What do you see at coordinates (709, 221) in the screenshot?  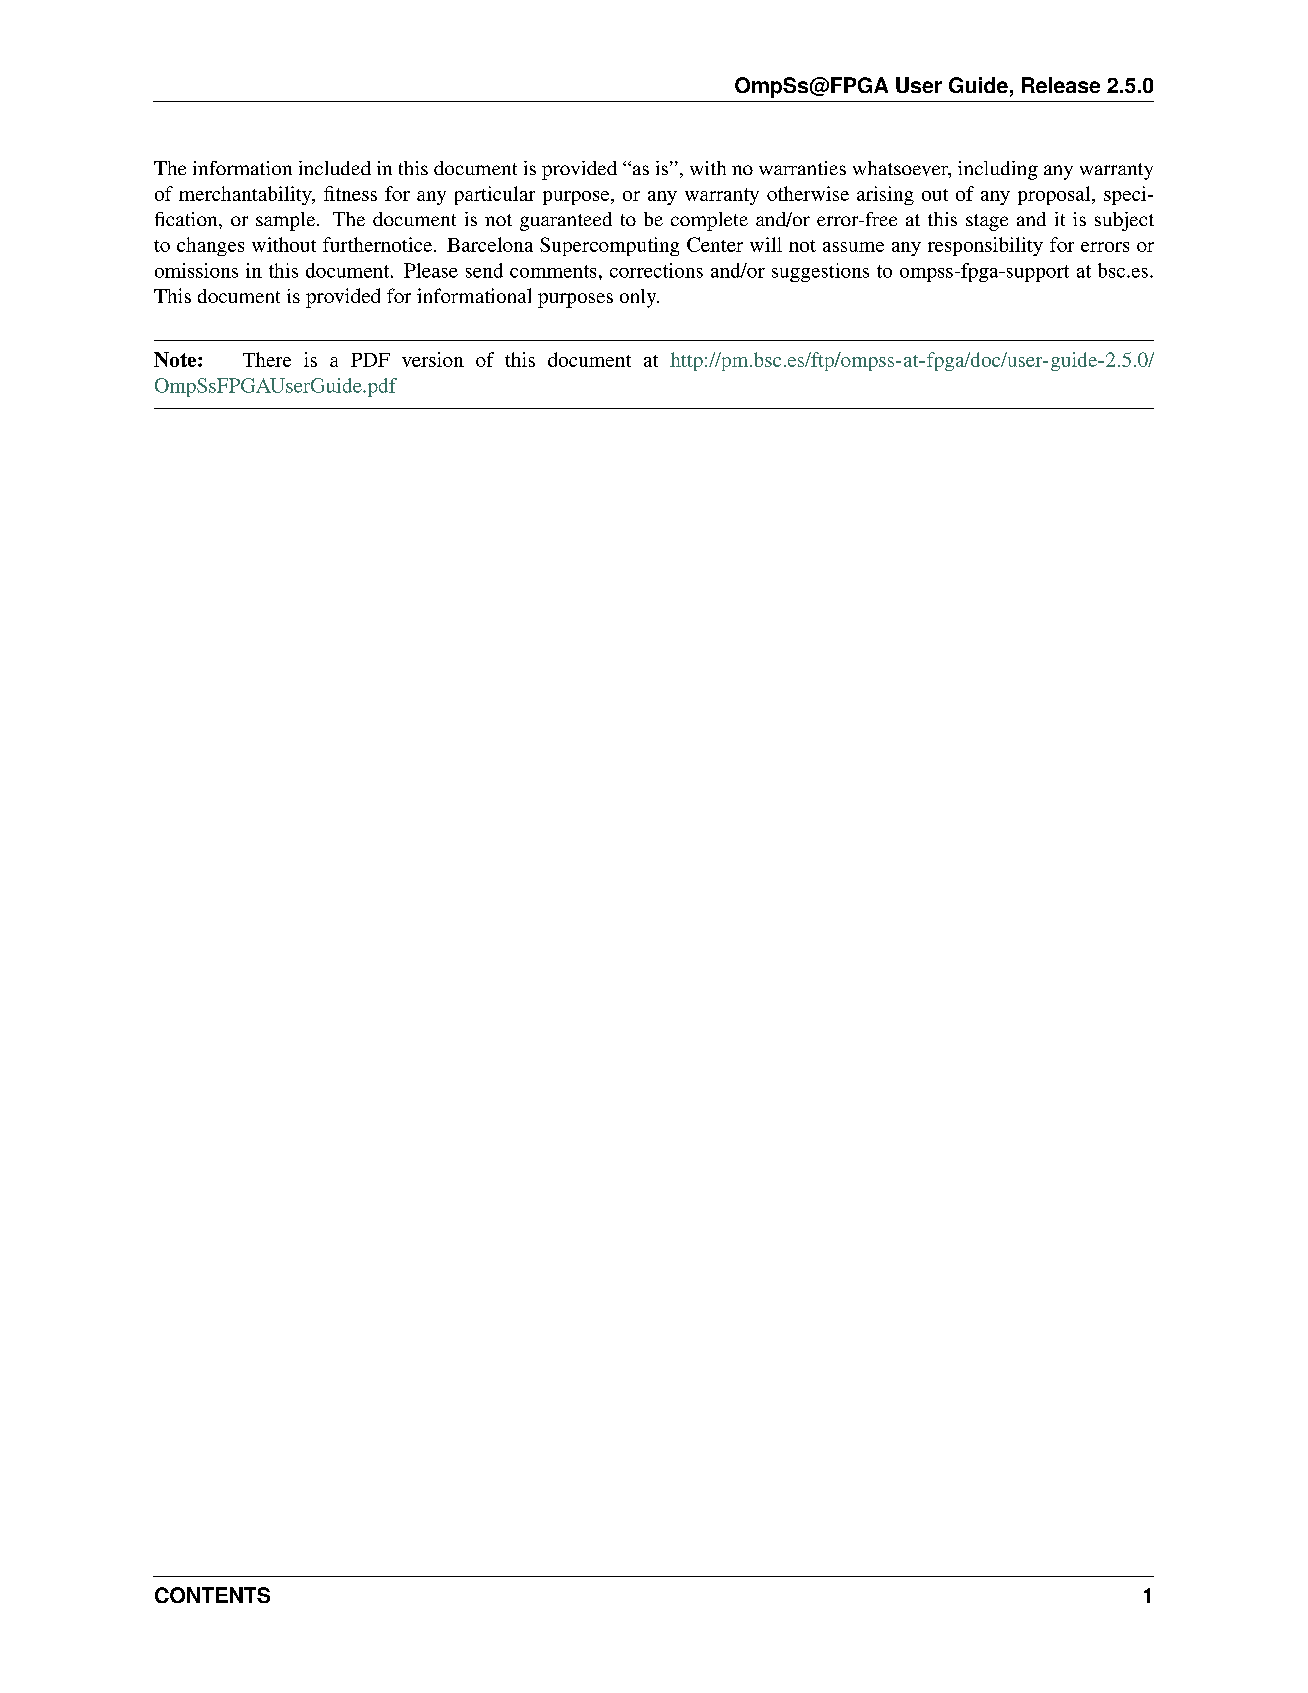 I see `complete` at bounding box center [709, 221].
